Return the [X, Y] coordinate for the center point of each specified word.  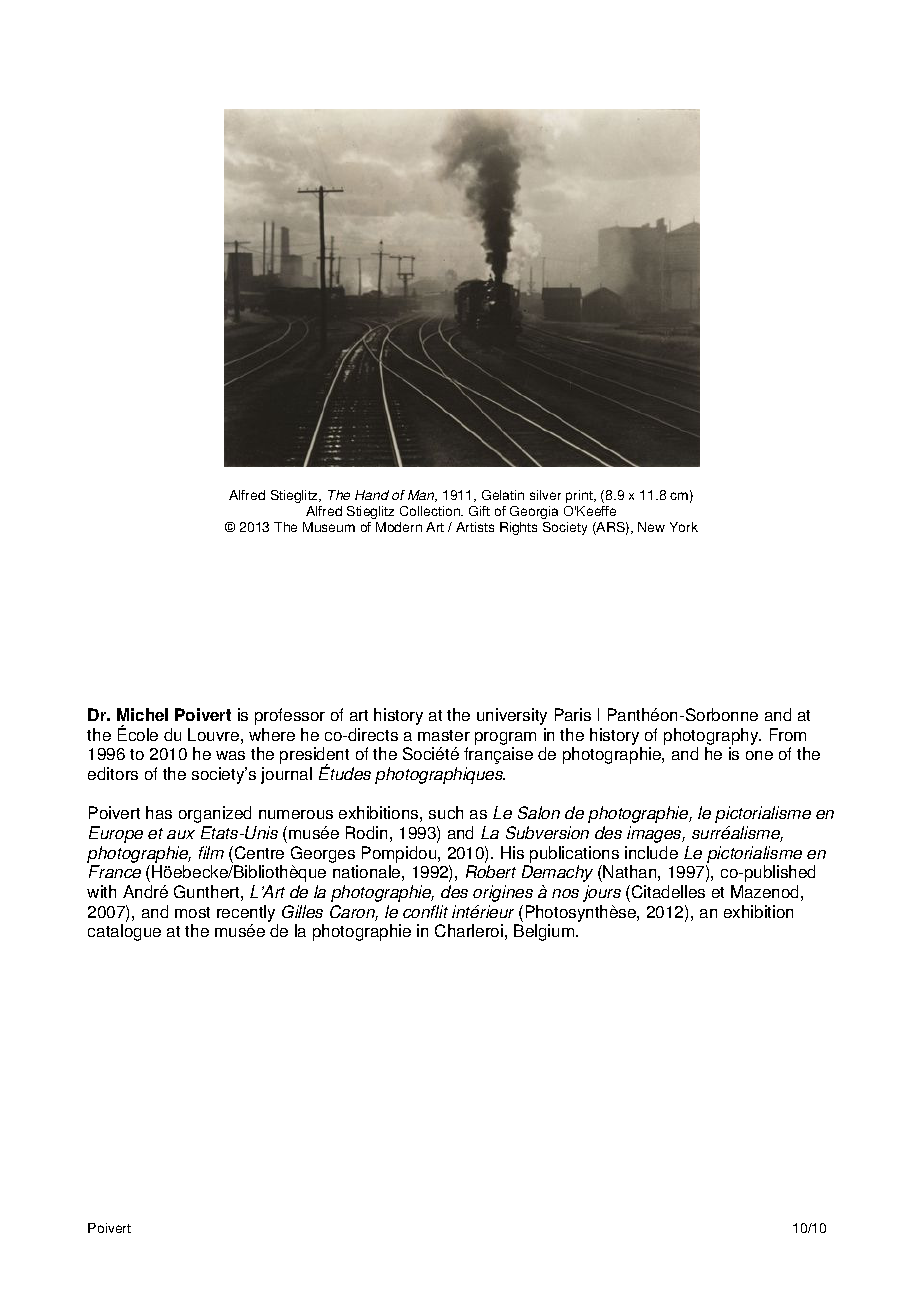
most [192, 912]
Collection [431, 511]
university [512, 716]
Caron [354, 913]
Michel [142, 714]
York [684, 527]
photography [712, 736]
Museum [329, 527]
